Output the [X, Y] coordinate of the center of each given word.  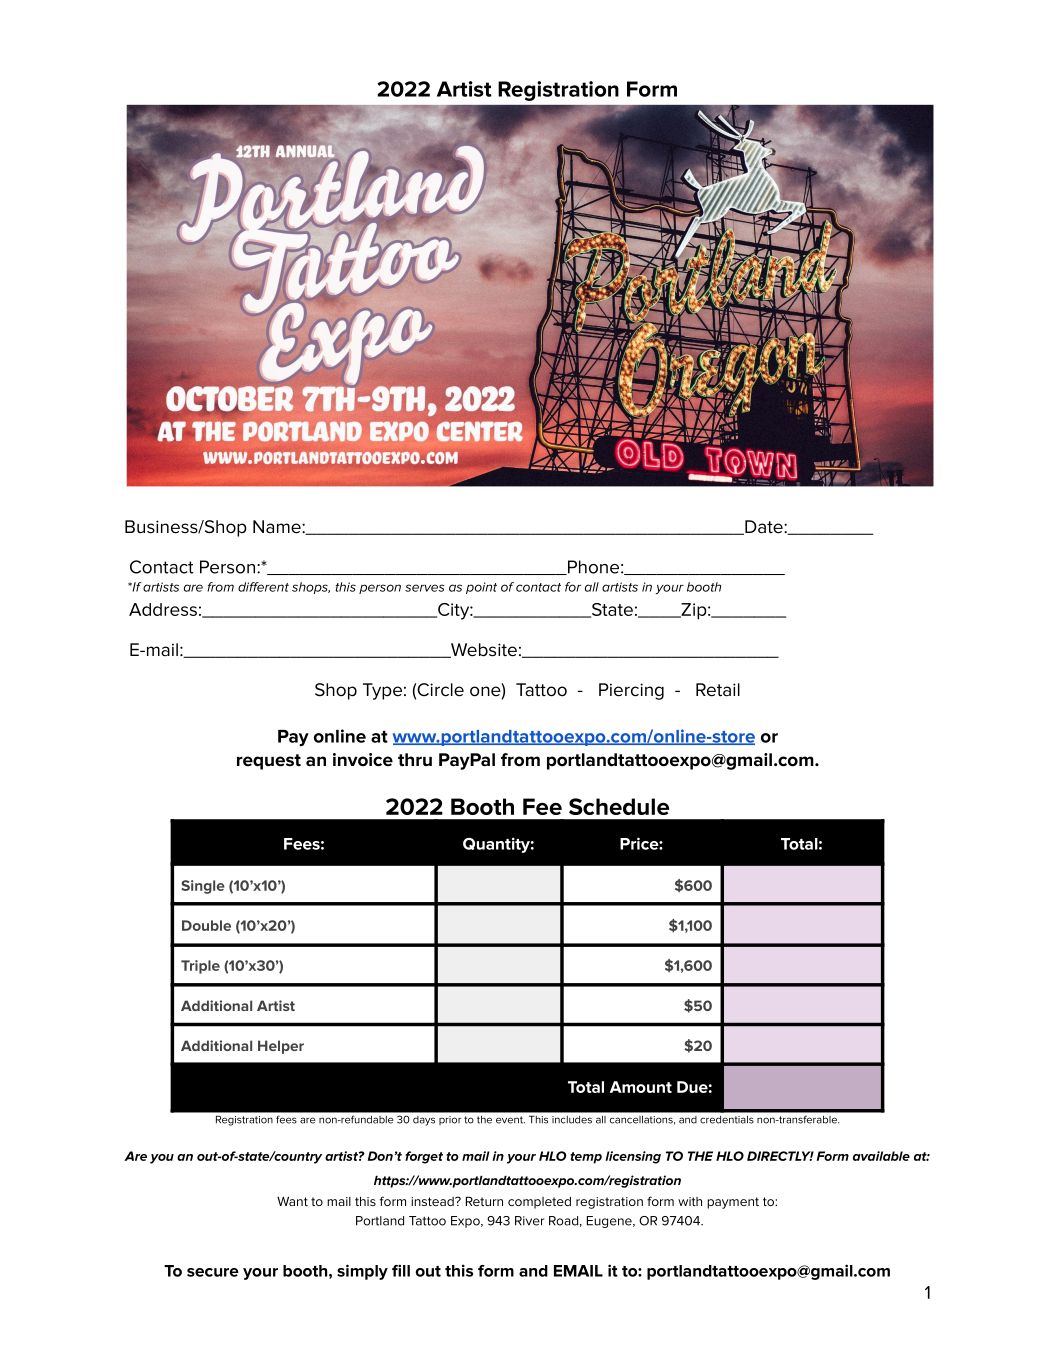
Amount [641, 1087]
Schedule [619, 806]
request [269, 762]
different [263, 587]
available [881, 1156]
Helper [281, 1047]
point [481, 588]
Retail [718, 690]
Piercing [631, 691]
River [529, 1221]
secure [213, 1272]
